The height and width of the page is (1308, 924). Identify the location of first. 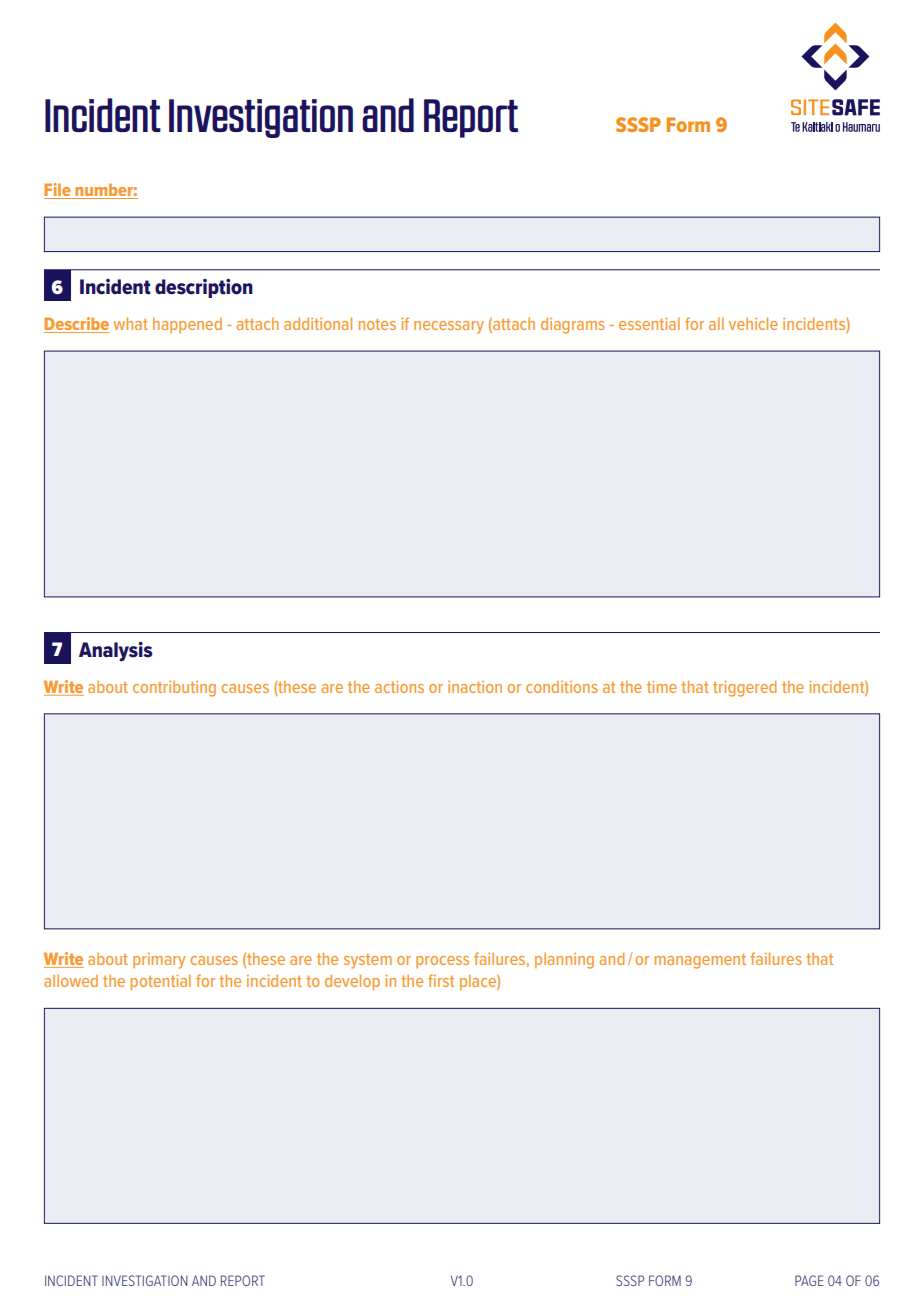
(441, 980).
